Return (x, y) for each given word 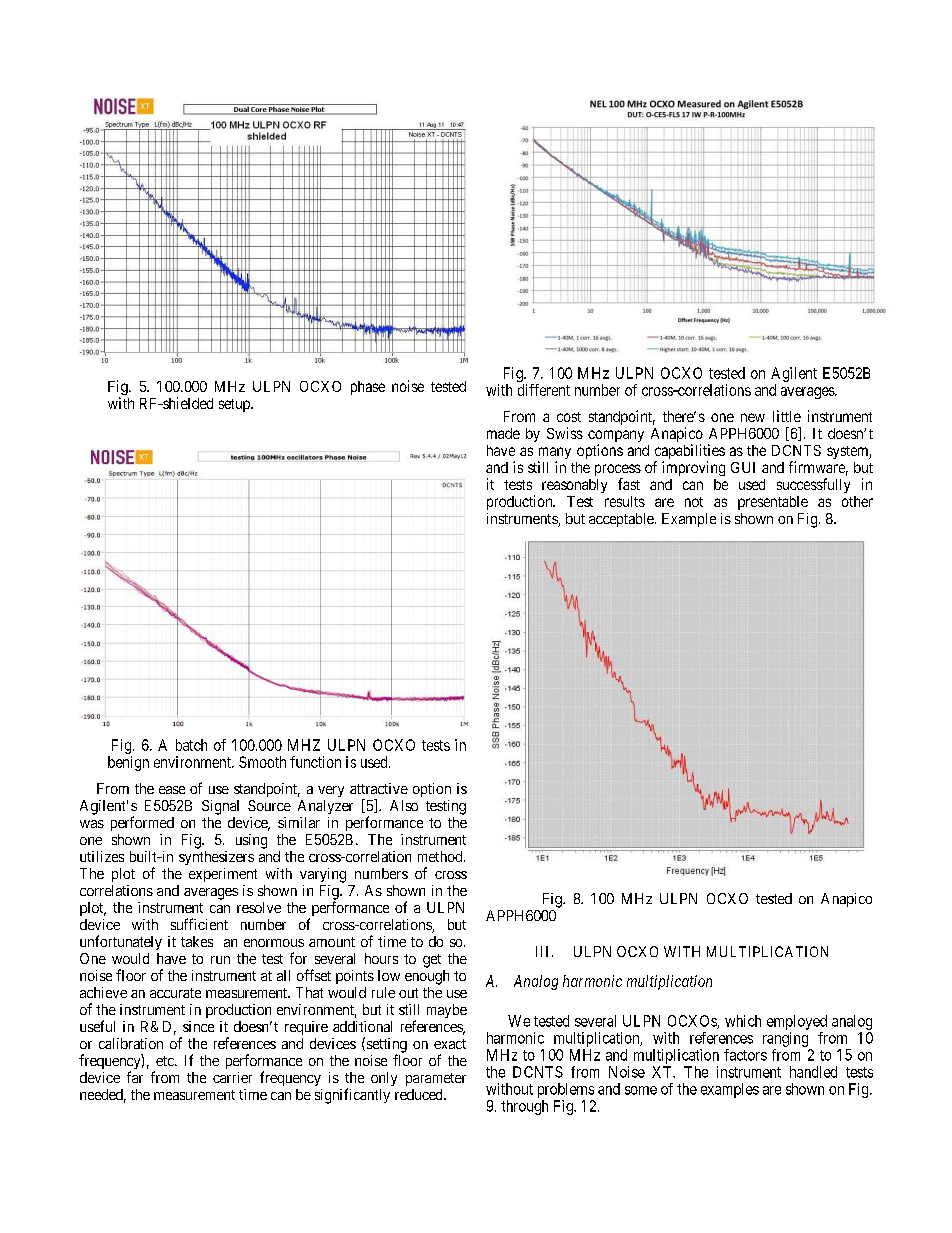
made (503, 433)
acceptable (622, 520)
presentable (773, 503)
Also (404, 805)
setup (235, 405)
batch (191, 745)
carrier (232, 1077)
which (743, 1021)
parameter (436, 1079)
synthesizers (216, 858)
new (753, 417)
